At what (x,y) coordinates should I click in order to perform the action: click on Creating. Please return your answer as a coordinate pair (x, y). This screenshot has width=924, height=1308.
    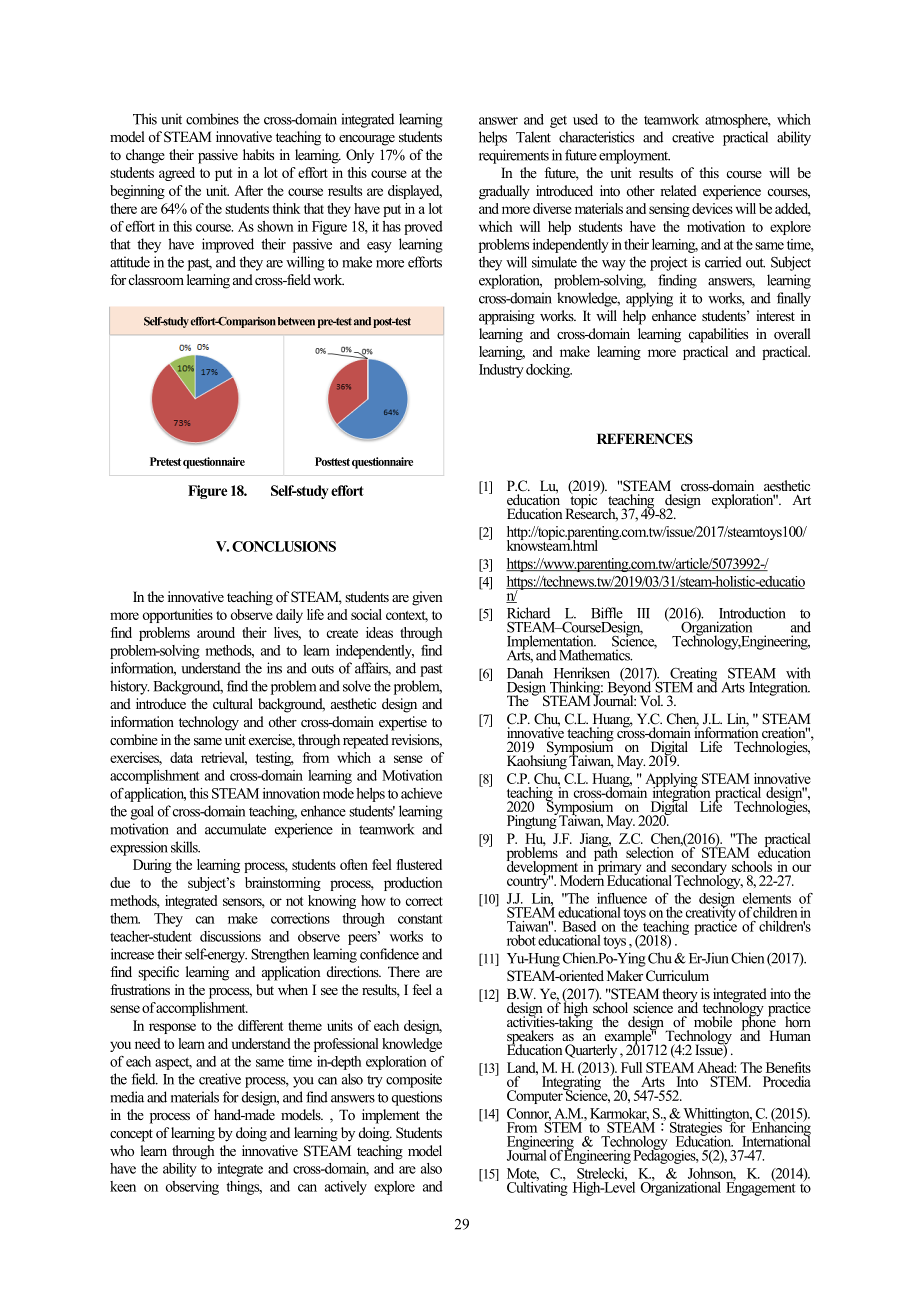
    Looking at the image, I should click on (692, 675).
